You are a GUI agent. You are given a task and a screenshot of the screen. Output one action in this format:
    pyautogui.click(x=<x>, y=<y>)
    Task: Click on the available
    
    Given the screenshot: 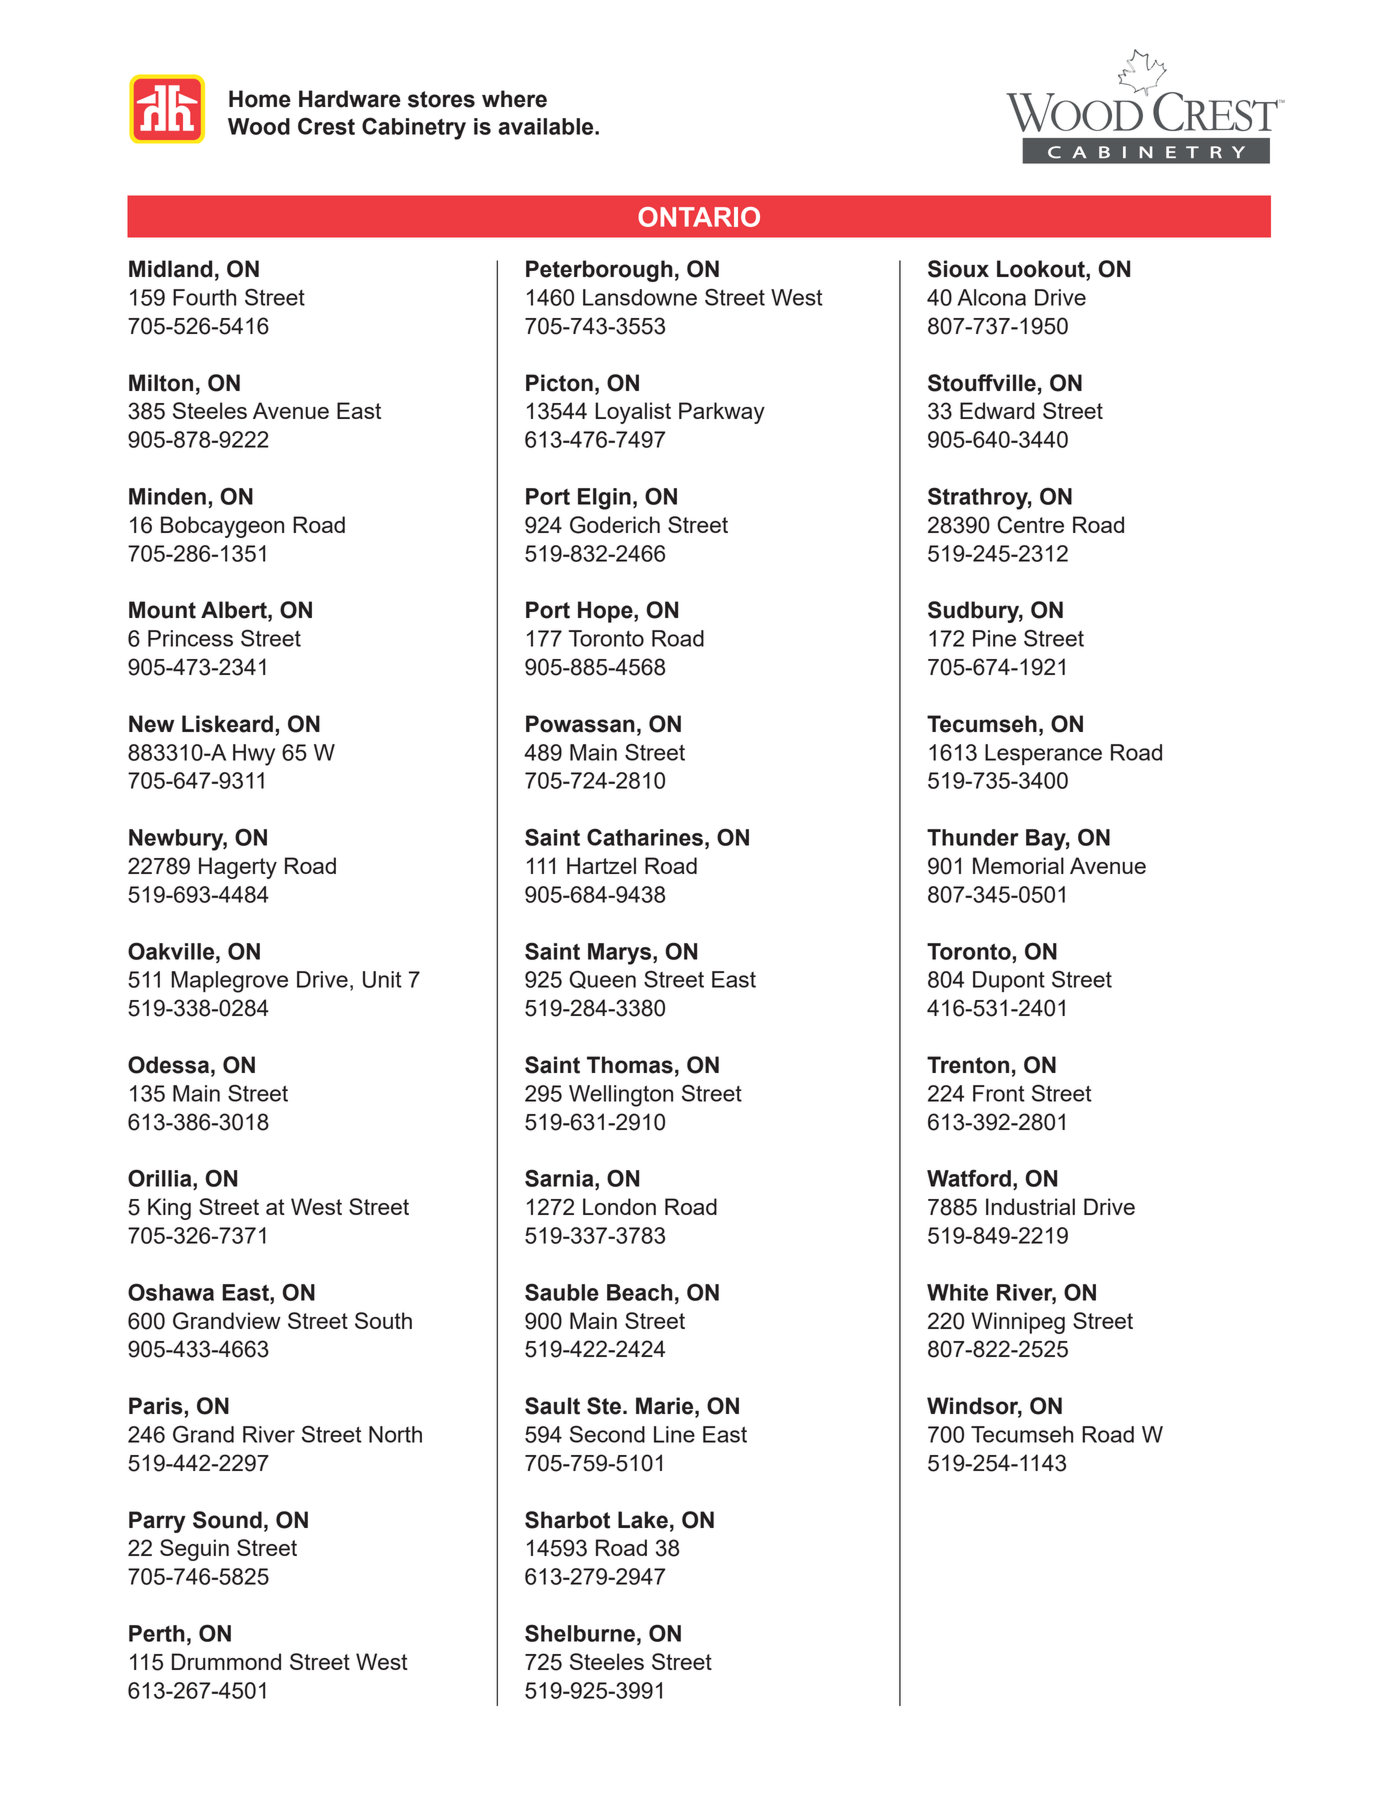 What is the action you would take?
    pyautogui.click(x=547, y=126)
